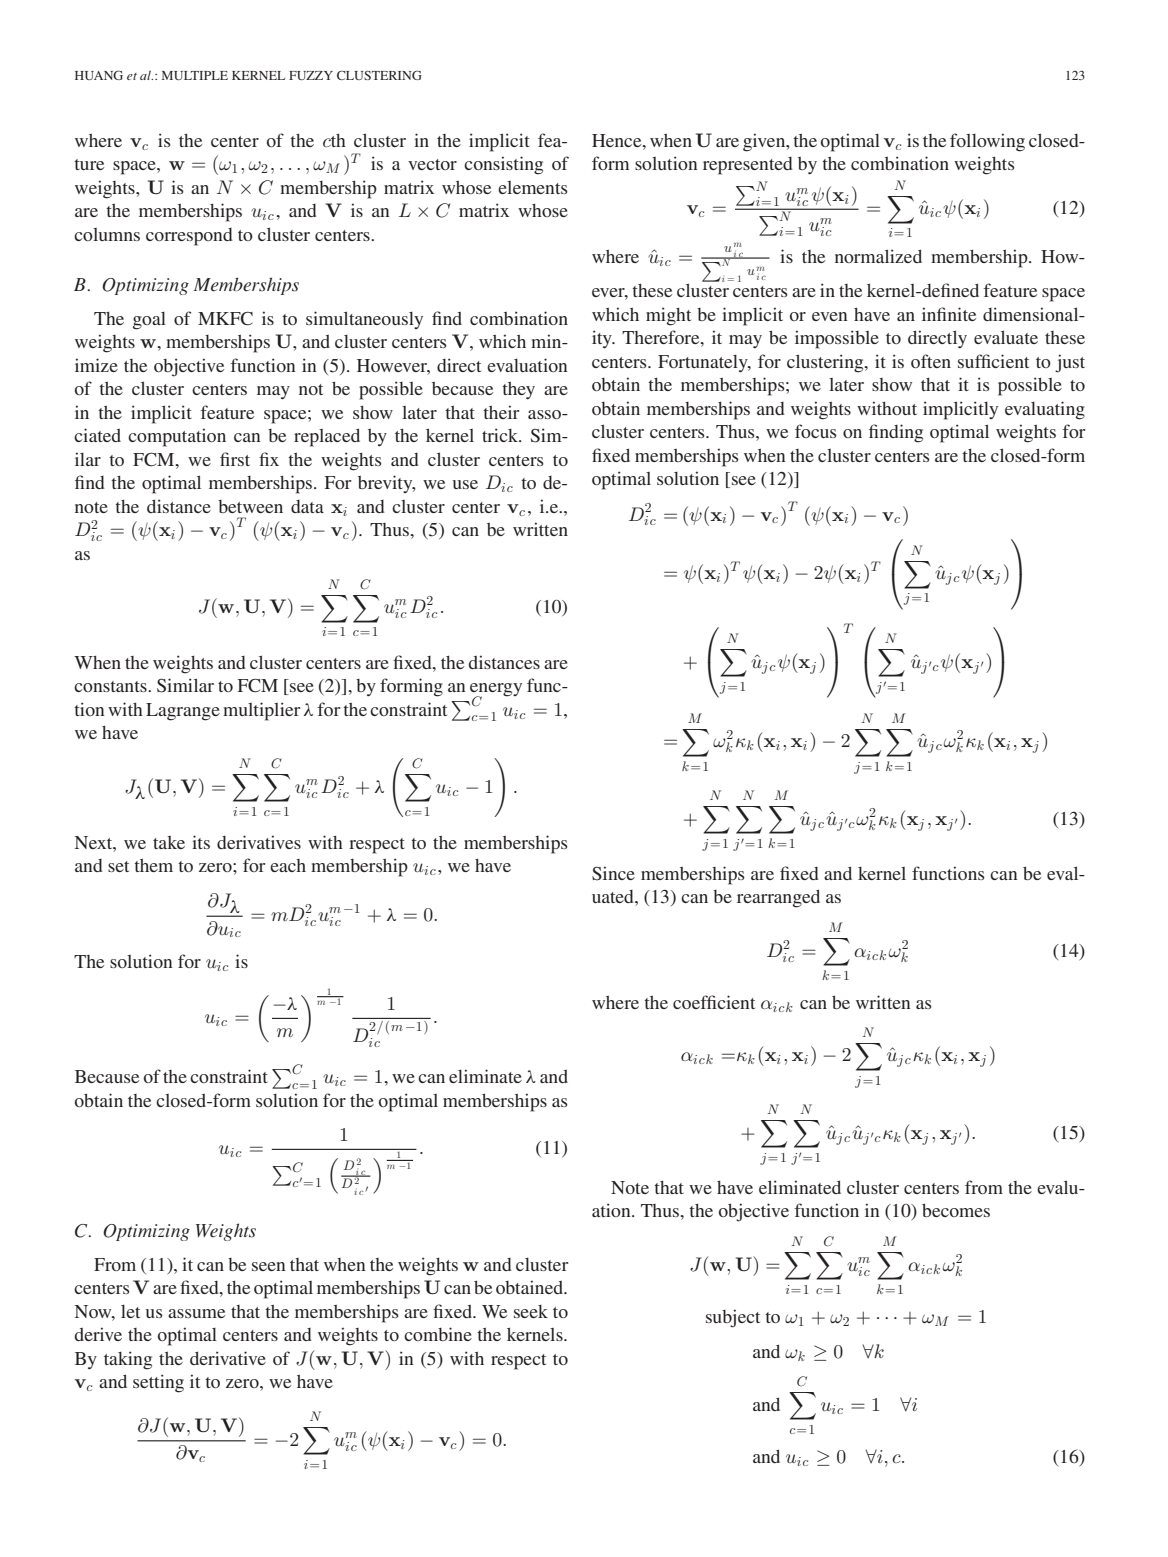 The image size is (1168, 1557). Describe the element at coordinates (618, 140) in the screenshot. I see `Hence` at that location.
